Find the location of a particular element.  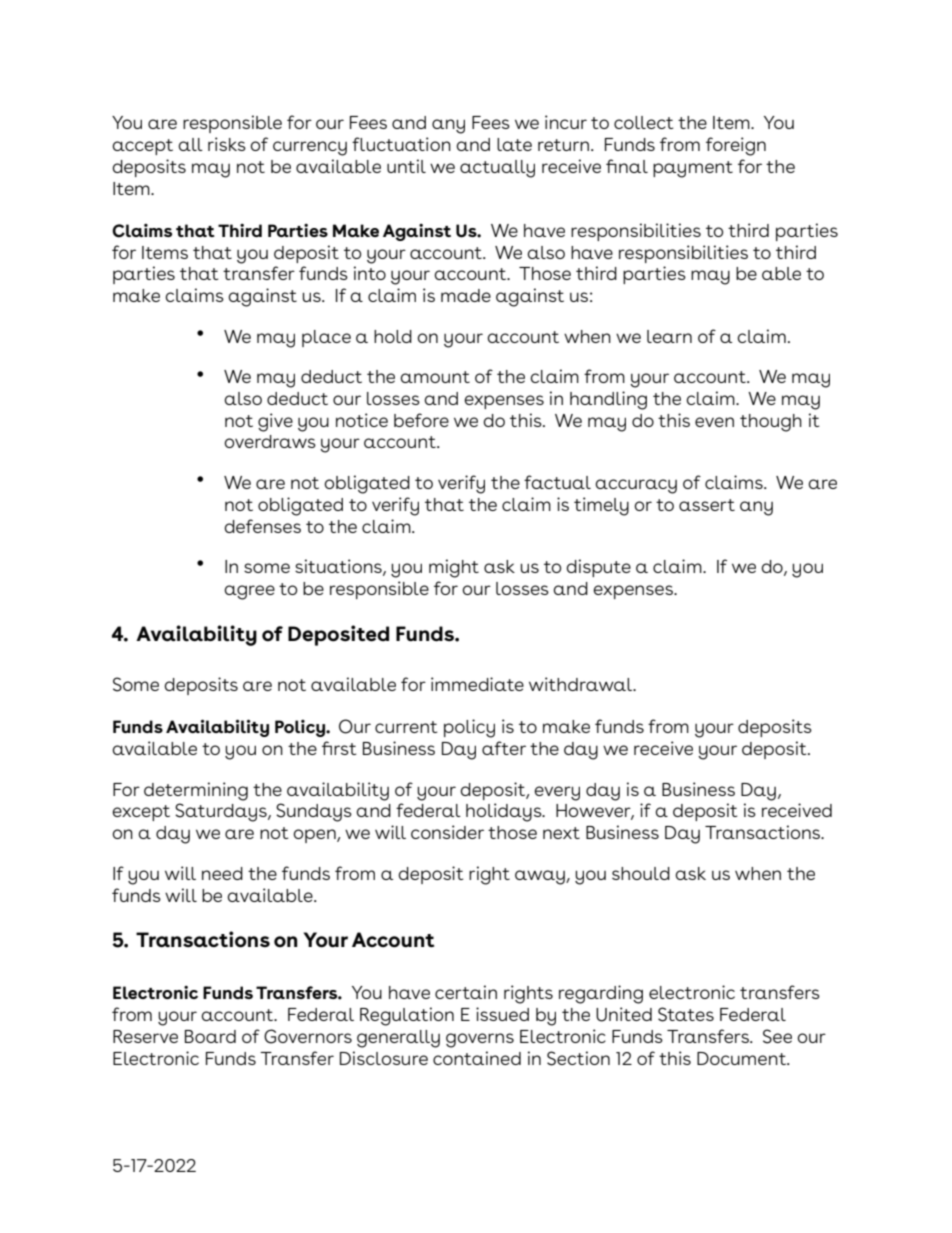

Board is located at coordinates (210, 1036).
